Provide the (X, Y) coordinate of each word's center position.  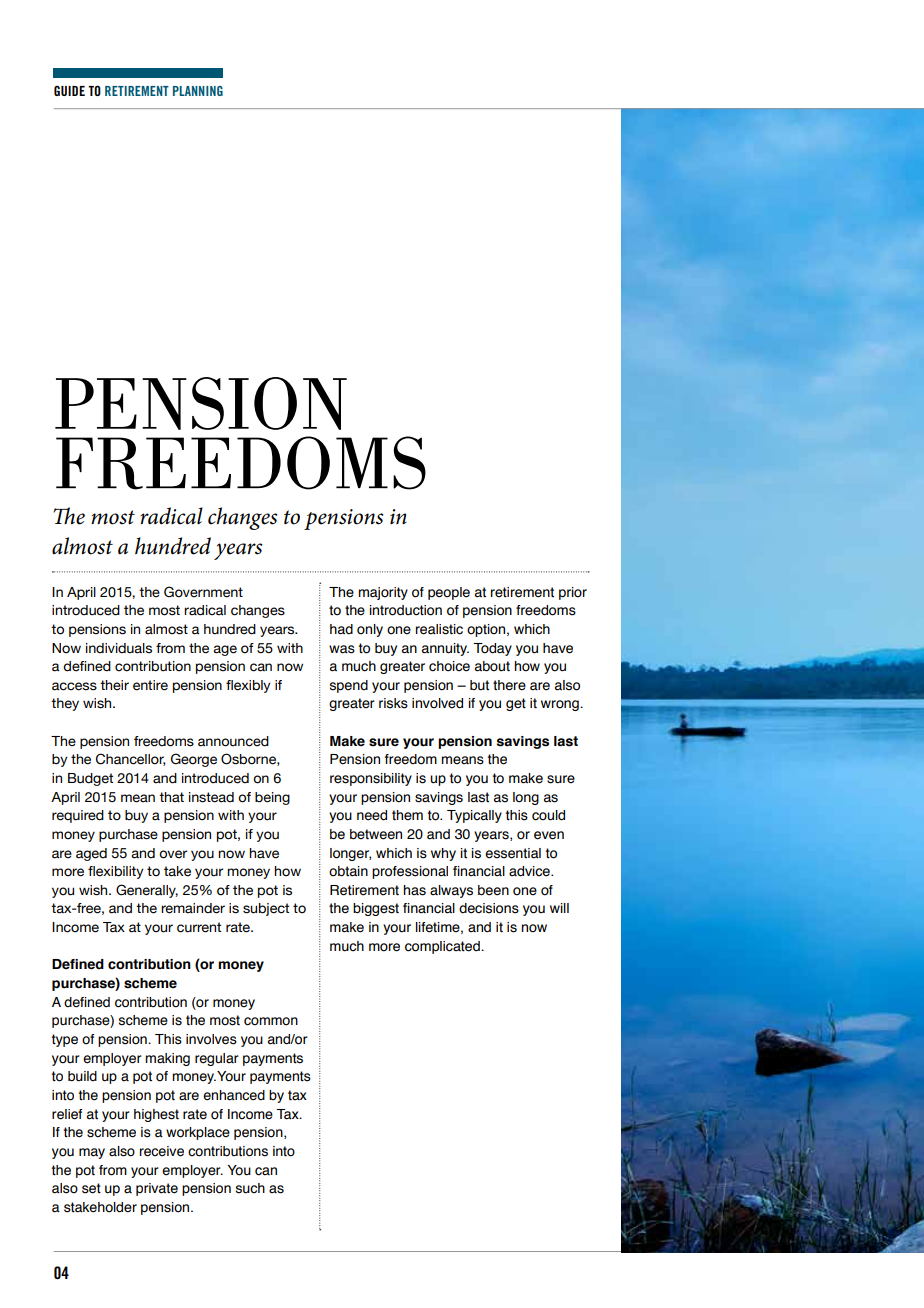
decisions (489, 908)
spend (349, 686)
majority (383, 593)
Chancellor (131, 759)
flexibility (116, 872)
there (509, 685)
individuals (119, 648)
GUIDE (69, 91)
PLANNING (198, 91)
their (114, 685)
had (341, 629)
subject (266, 909)
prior (573, 593)
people (449, 593)
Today (492, 649)
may (92, 1153)
